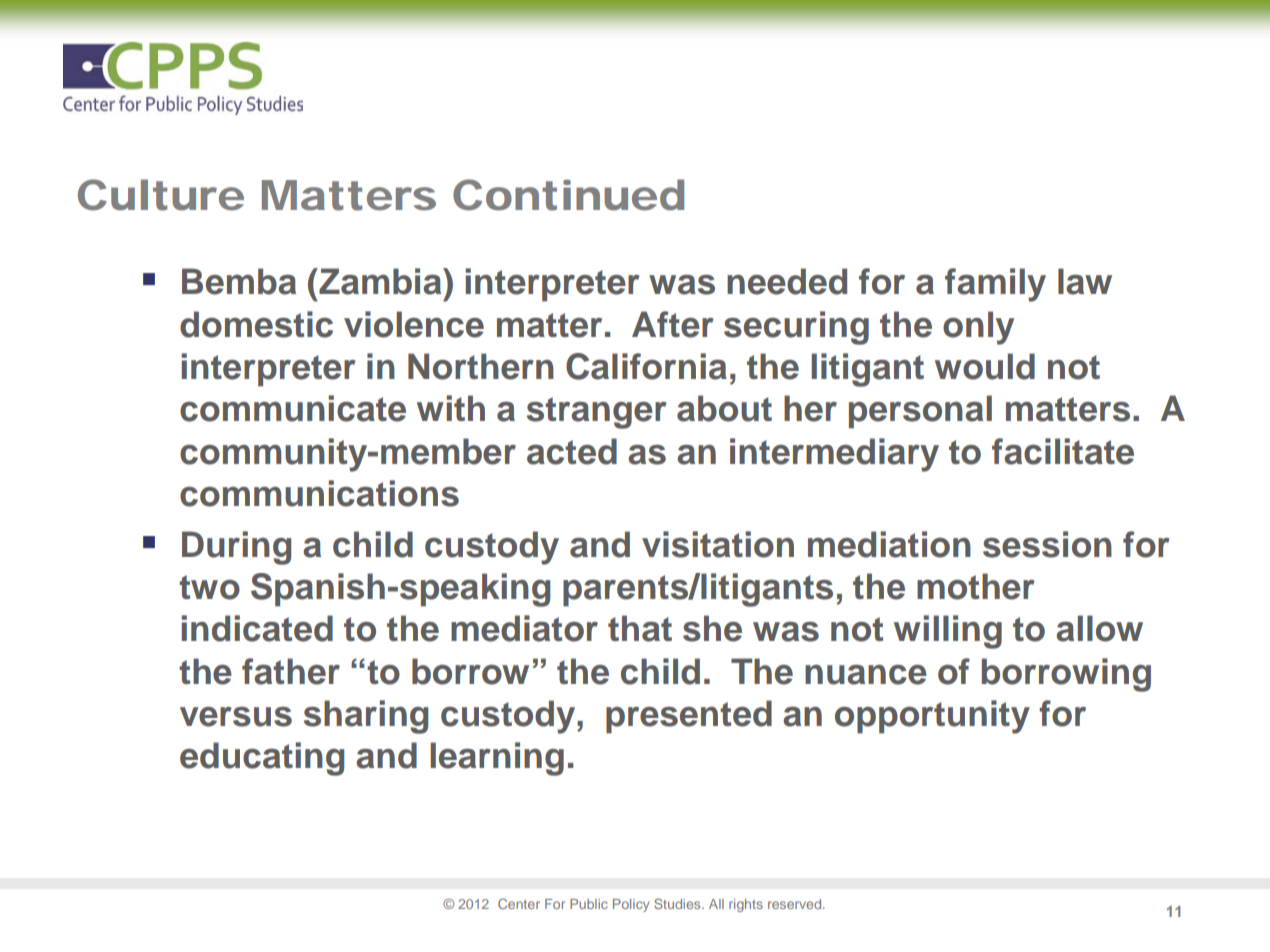 Image resolution: width=1270 pixels, height=952 pixels. What do you see at coordinates (568, 195) in the screenshot?
I see `Continued` at bounding box center [568, 195].
